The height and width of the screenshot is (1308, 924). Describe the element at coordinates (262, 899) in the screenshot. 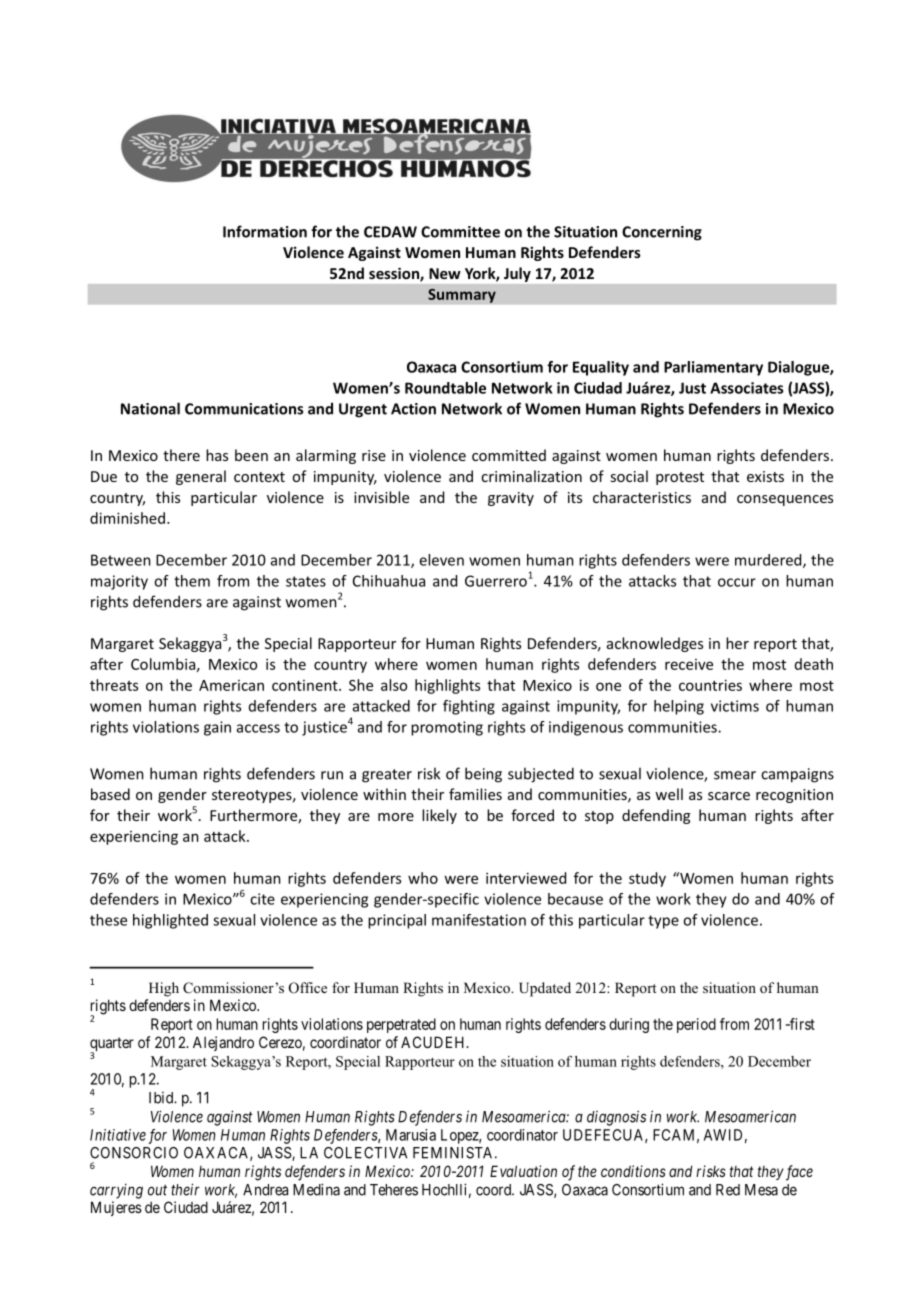

I see `cite` at that location.
